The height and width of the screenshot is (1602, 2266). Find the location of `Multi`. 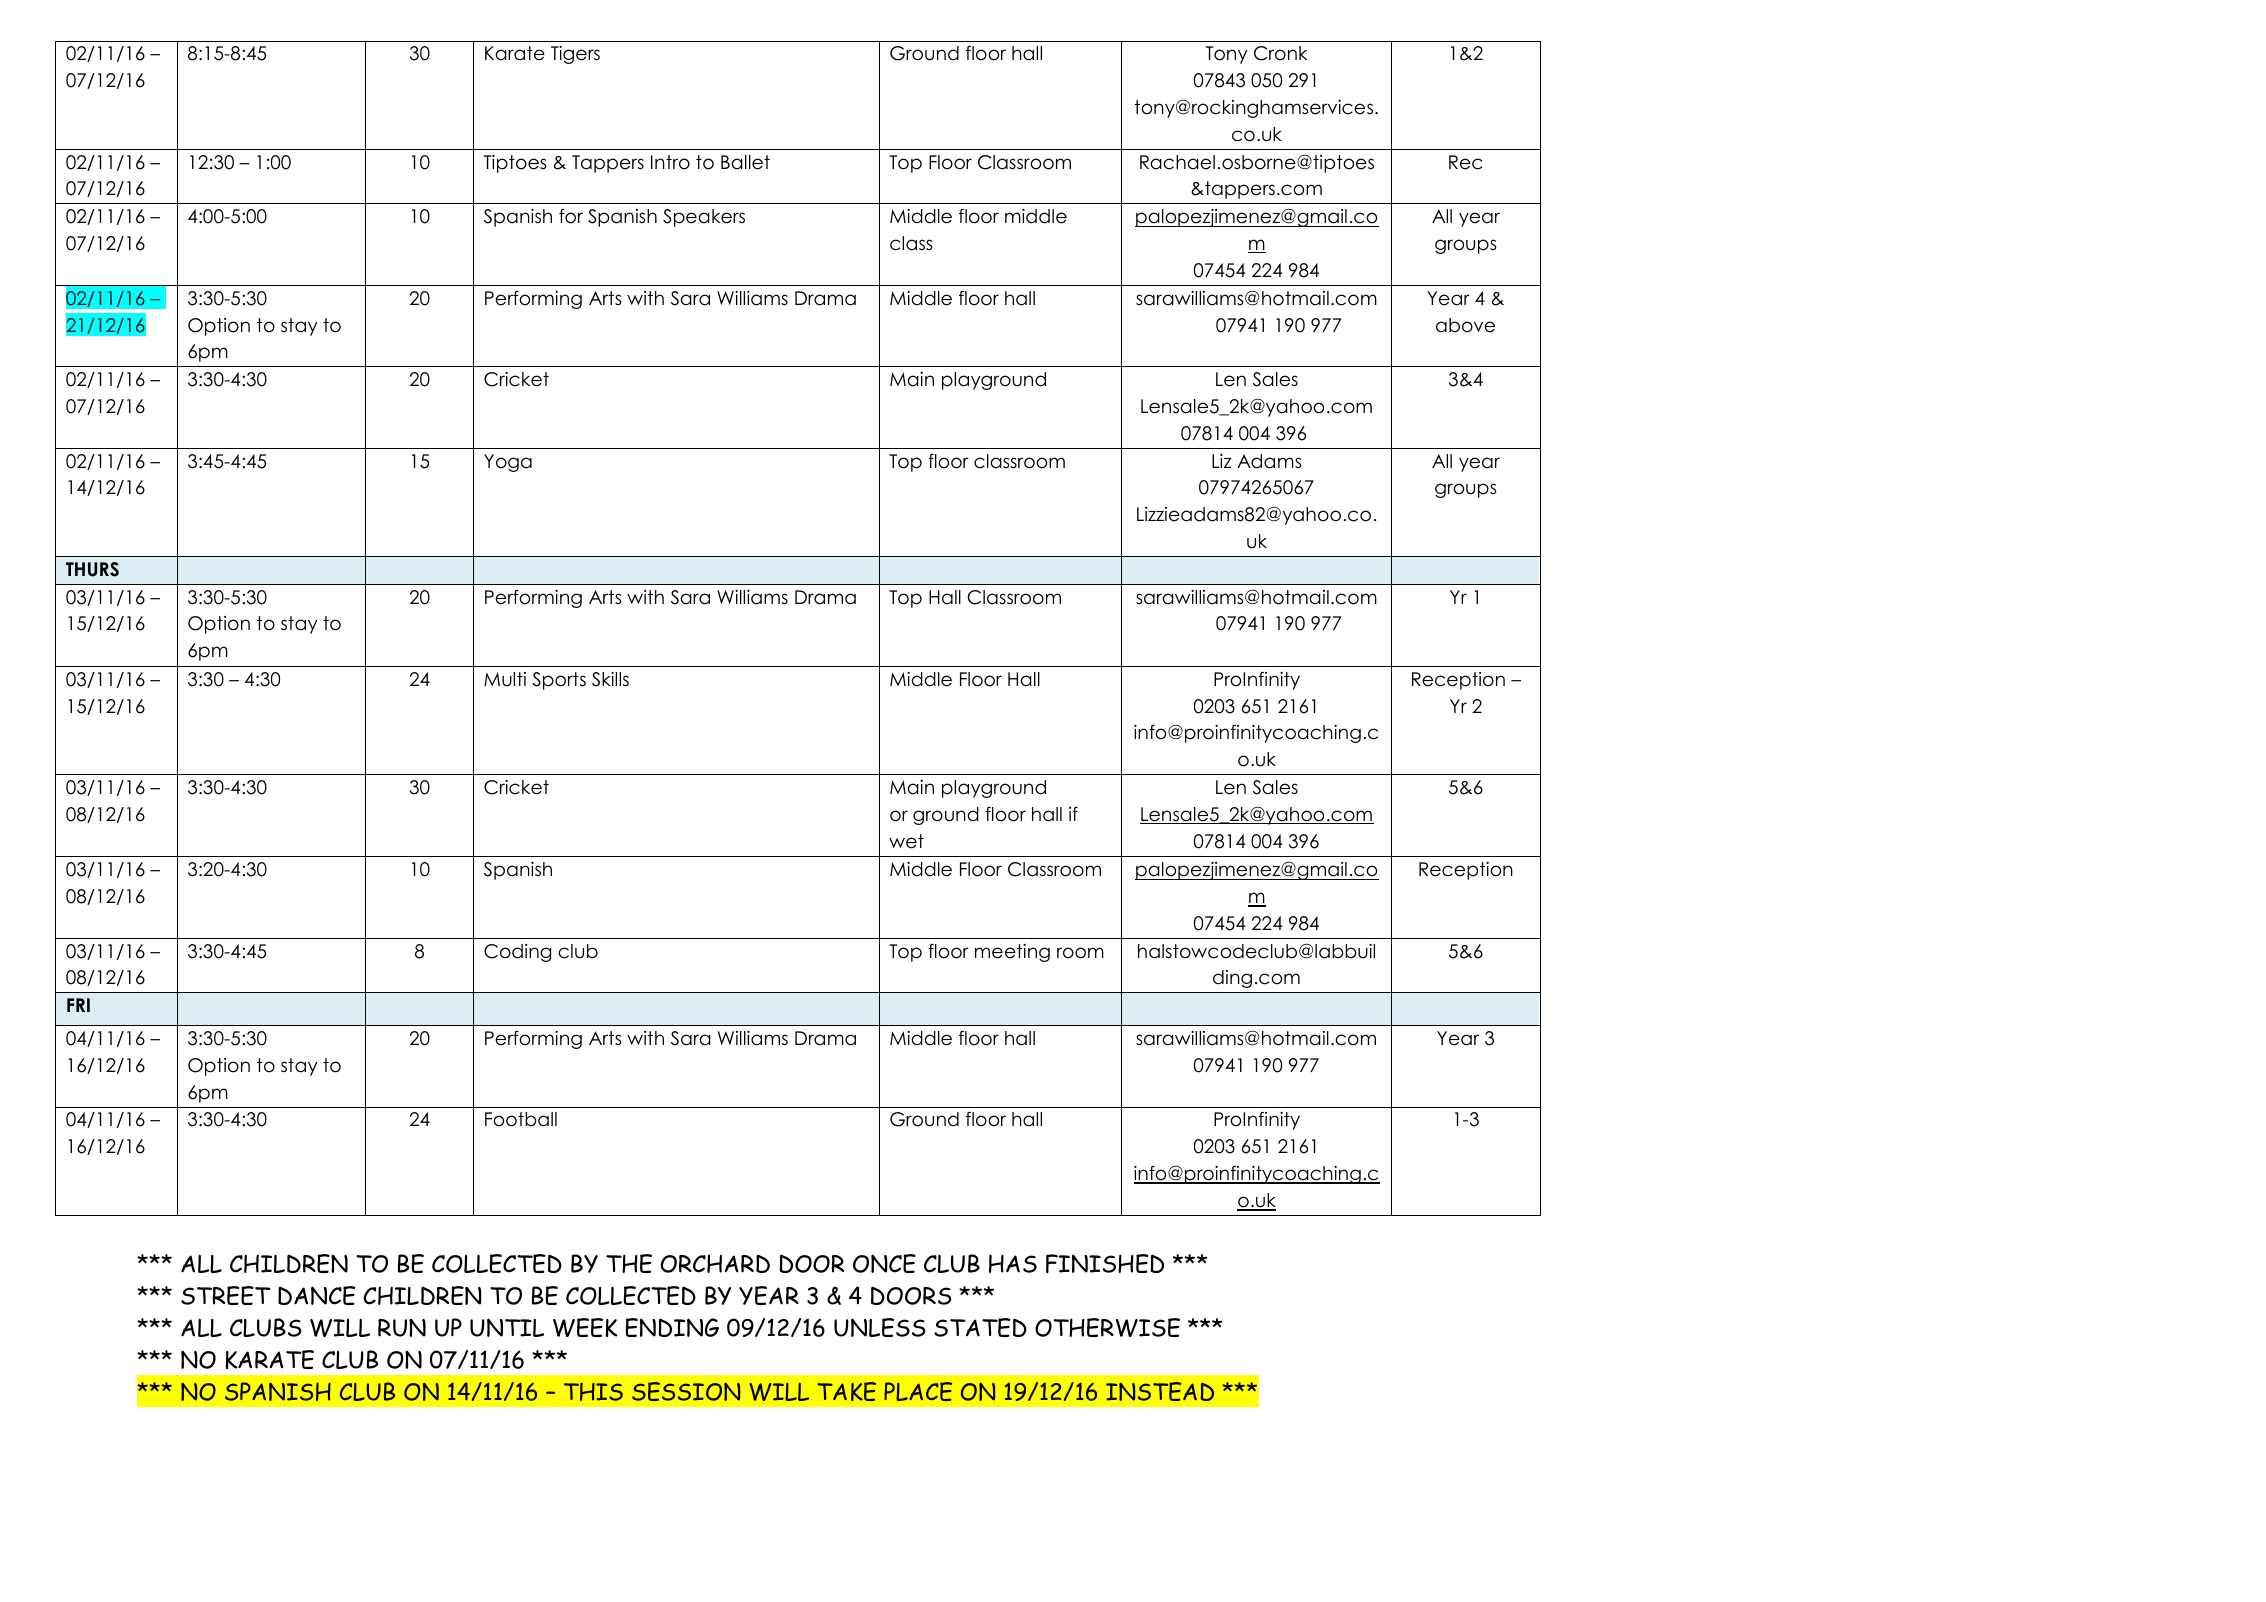

Multi is located at coordinates (505, 679).
